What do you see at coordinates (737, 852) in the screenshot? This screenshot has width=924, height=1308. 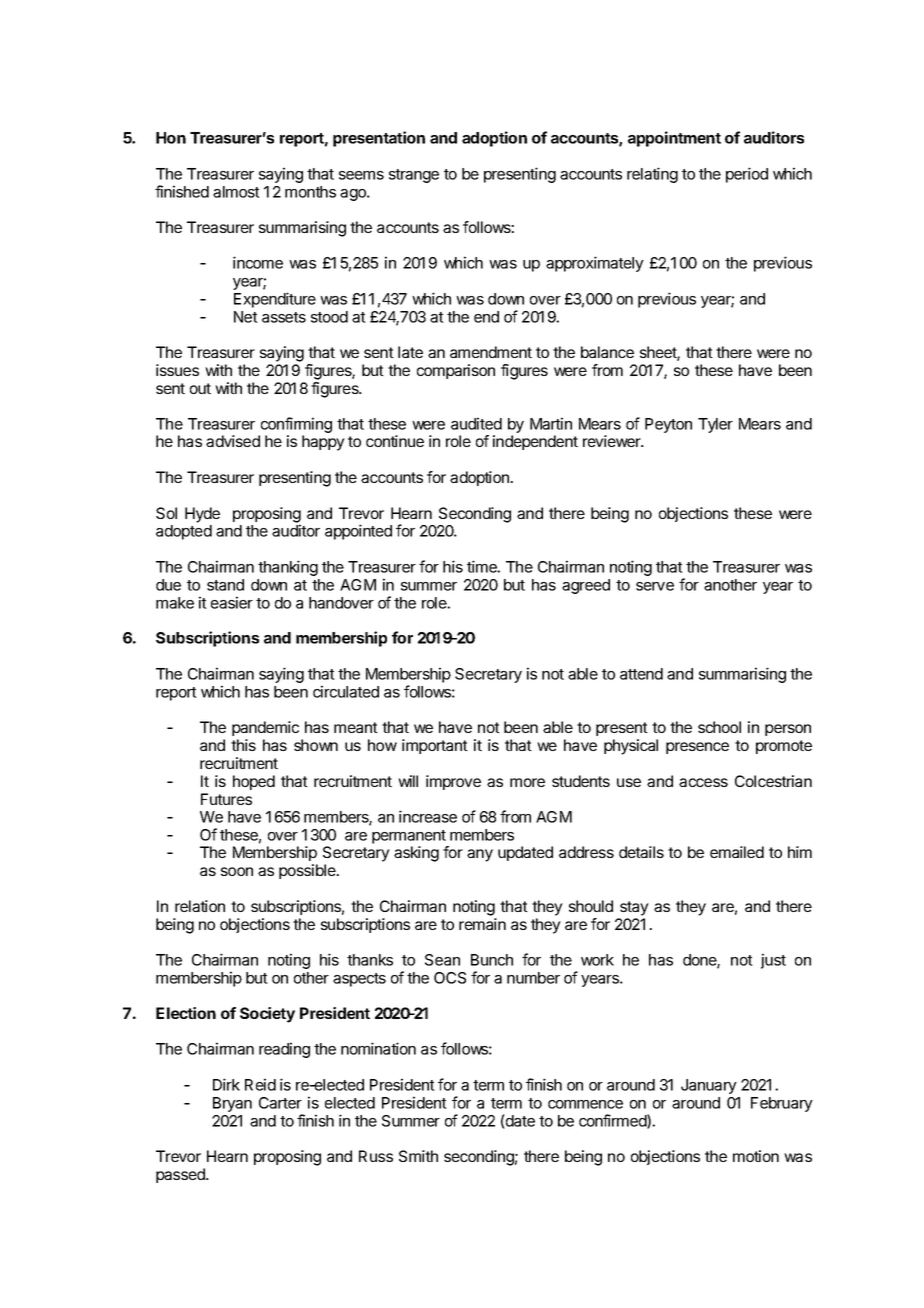 I see `emailed` at bounding box center [737, 852].
